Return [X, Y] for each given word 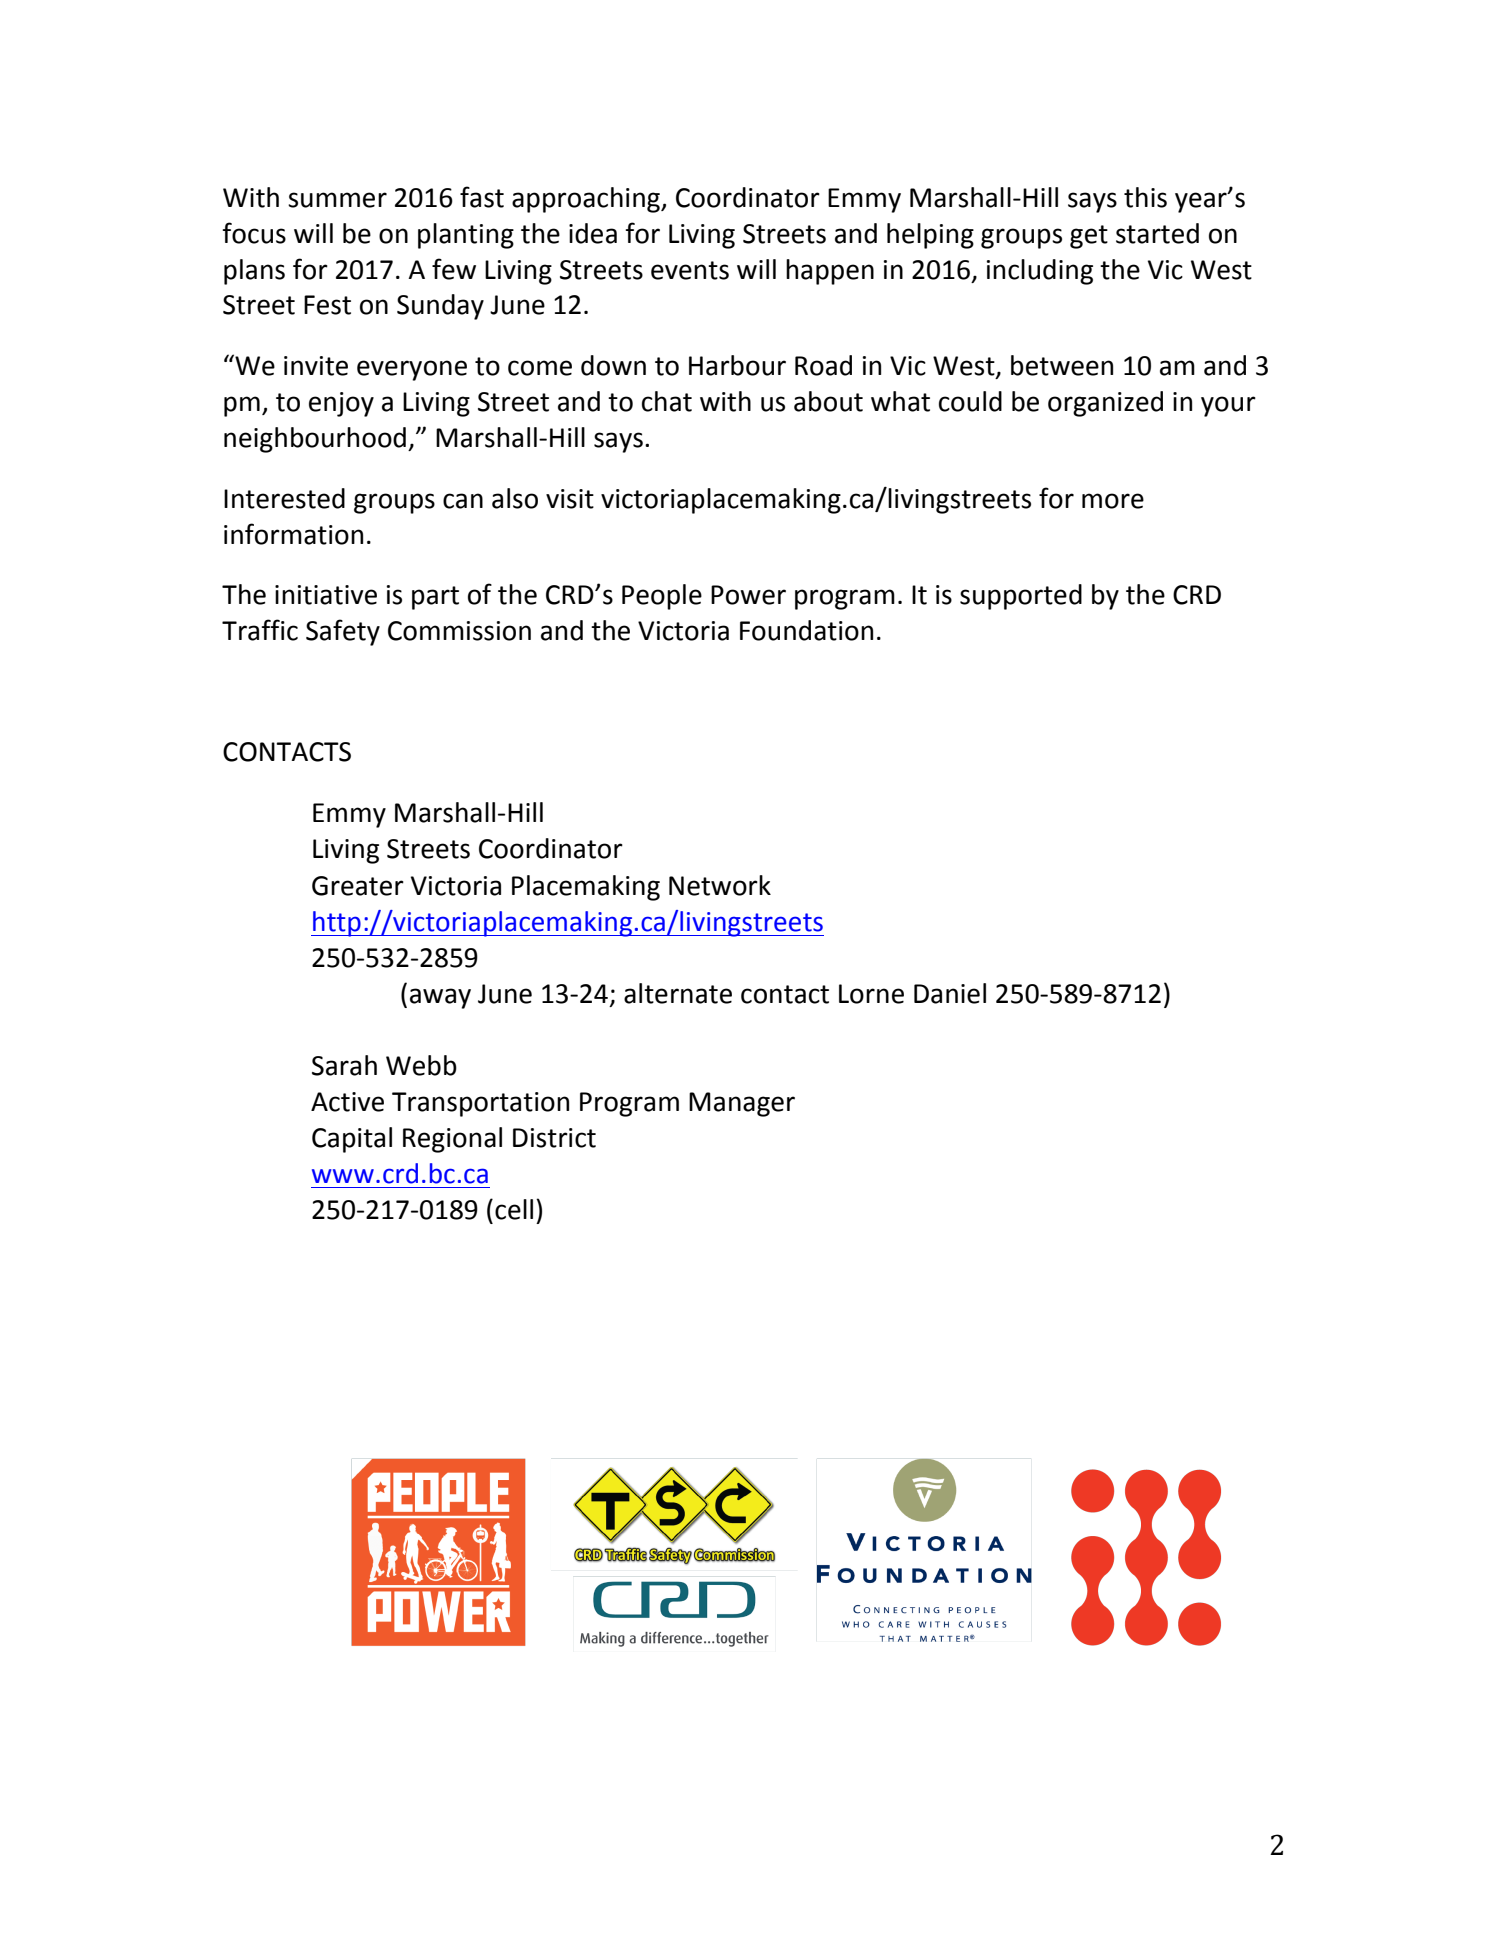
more [1113, 501]
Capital [352, 1140]
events [690, 270]
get [1089, 237]
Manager [742, 1104]
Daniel [950, 993]
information [293, 534]
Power [748, 595]
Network [720, 885]
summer [337, 200]
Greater [358, 886]
